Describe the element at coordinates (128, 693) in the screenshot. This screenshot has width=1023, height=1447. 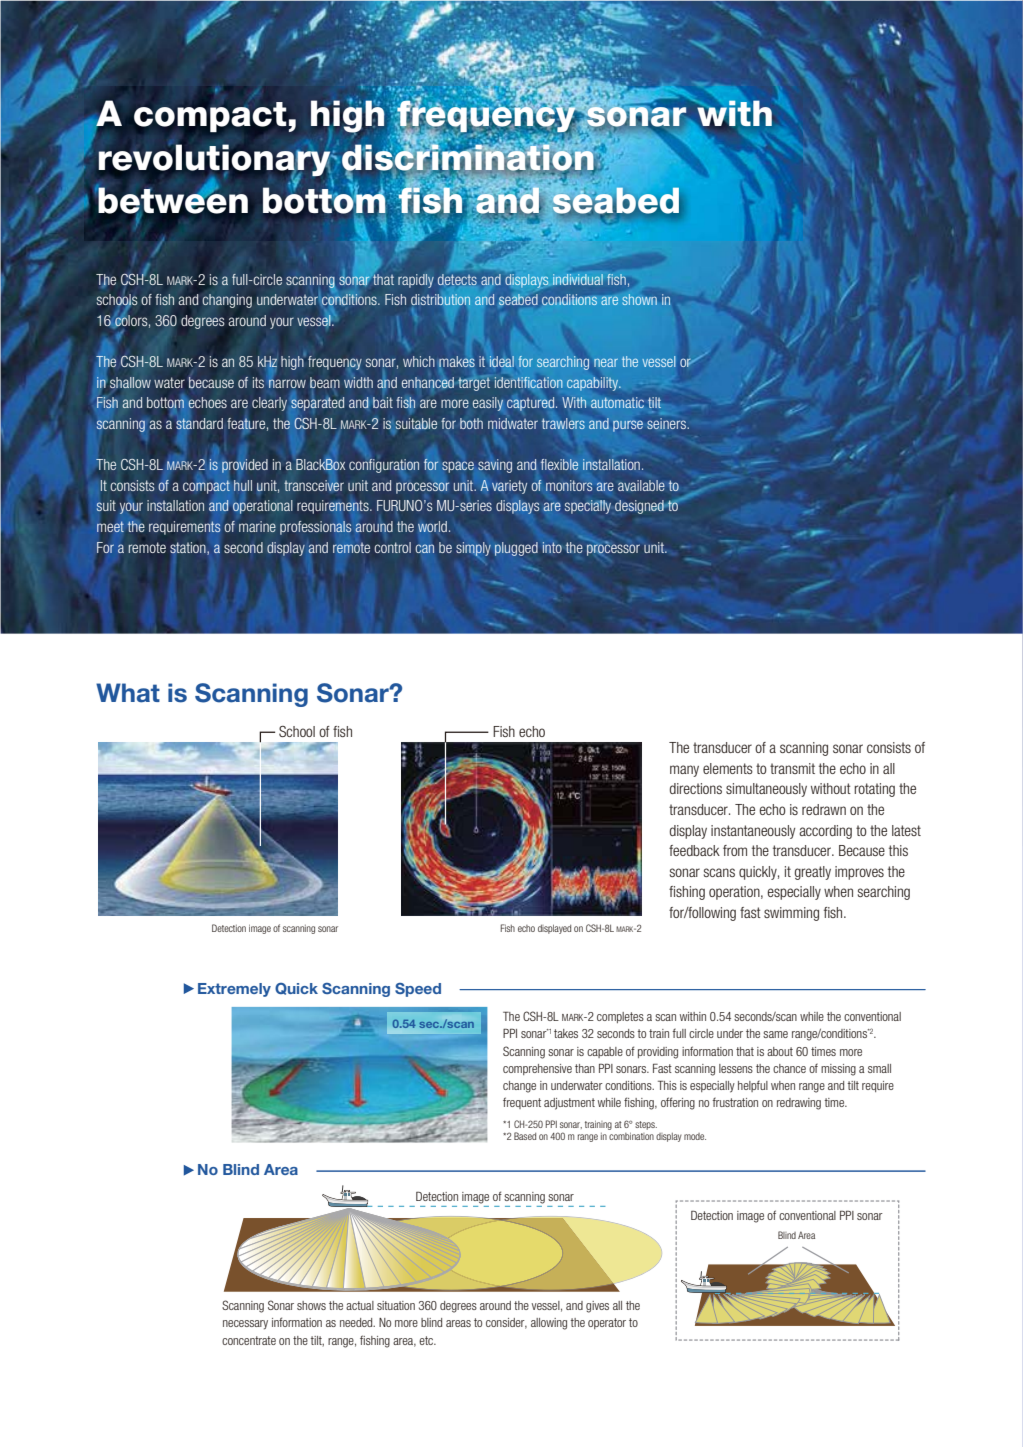
I see `What` at that location.
